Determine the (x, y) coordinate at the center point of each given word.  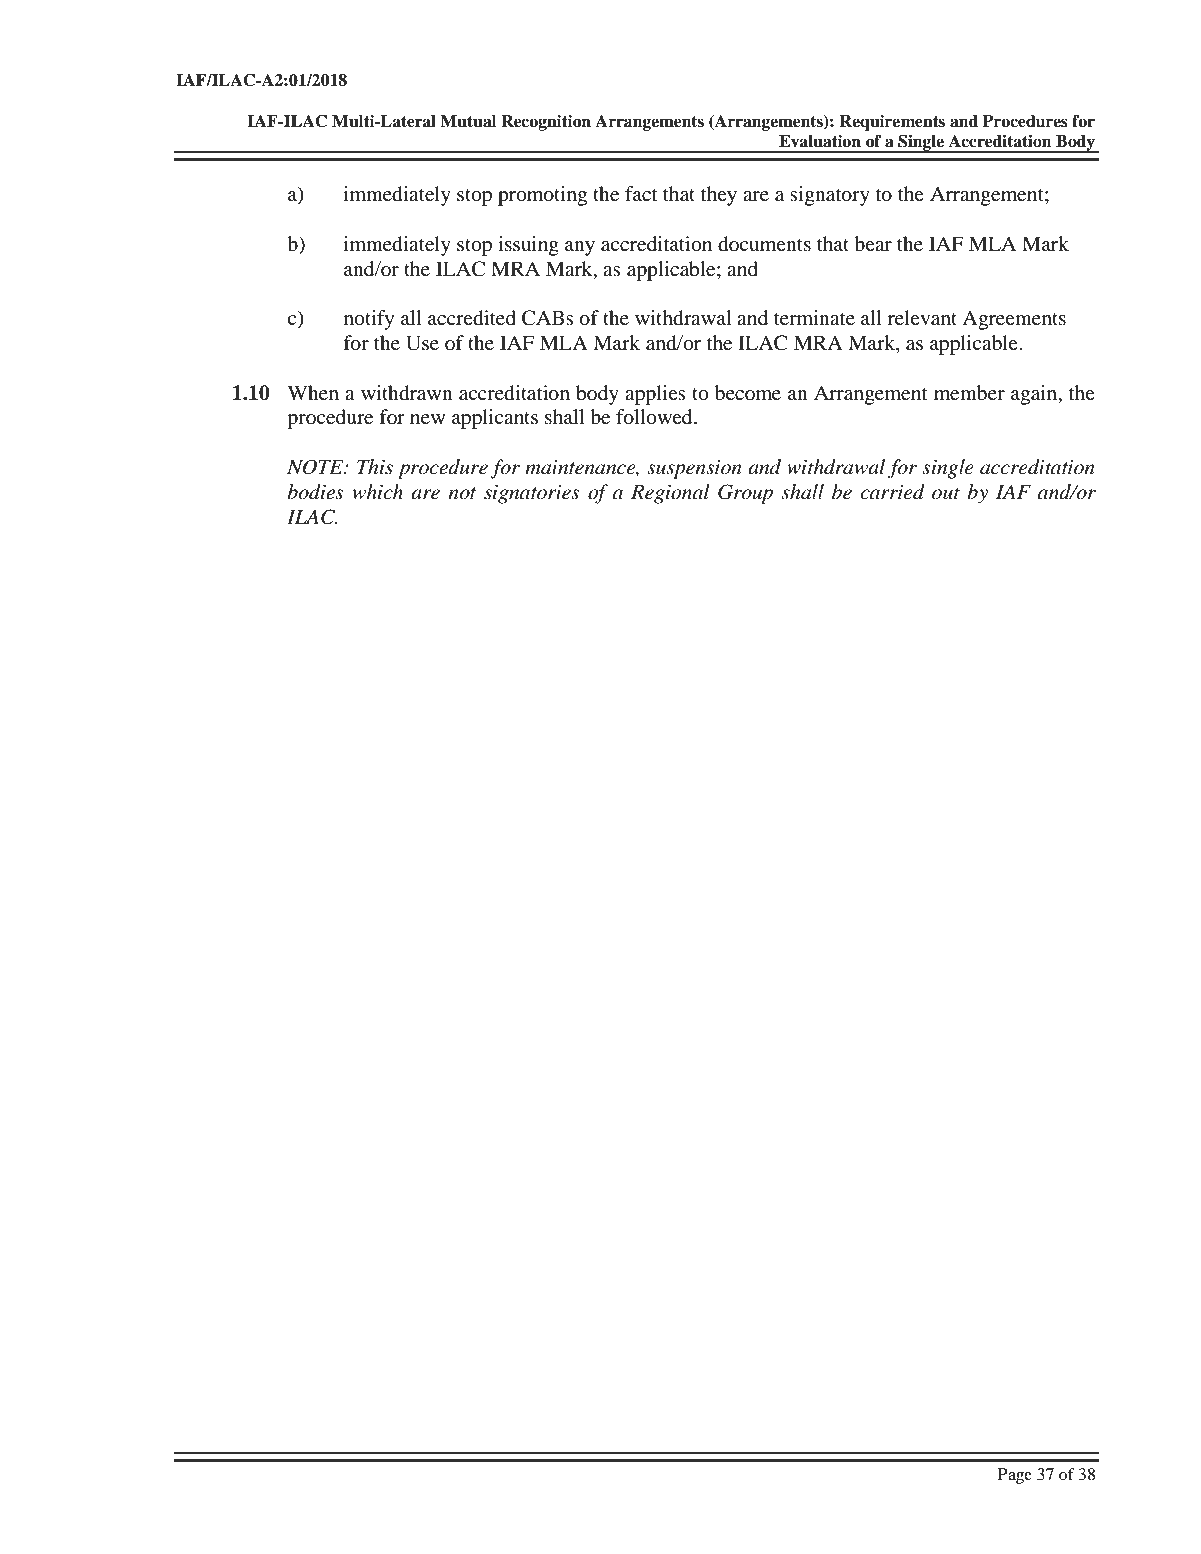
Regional (670, 494)
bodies (316, 492)
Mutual (468, 121)
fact (641, 193)
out (946, 493)
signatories (532, 494)
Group (745, 494)
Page (1015, 1476)
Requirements (892, 123)
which (377, 492)
